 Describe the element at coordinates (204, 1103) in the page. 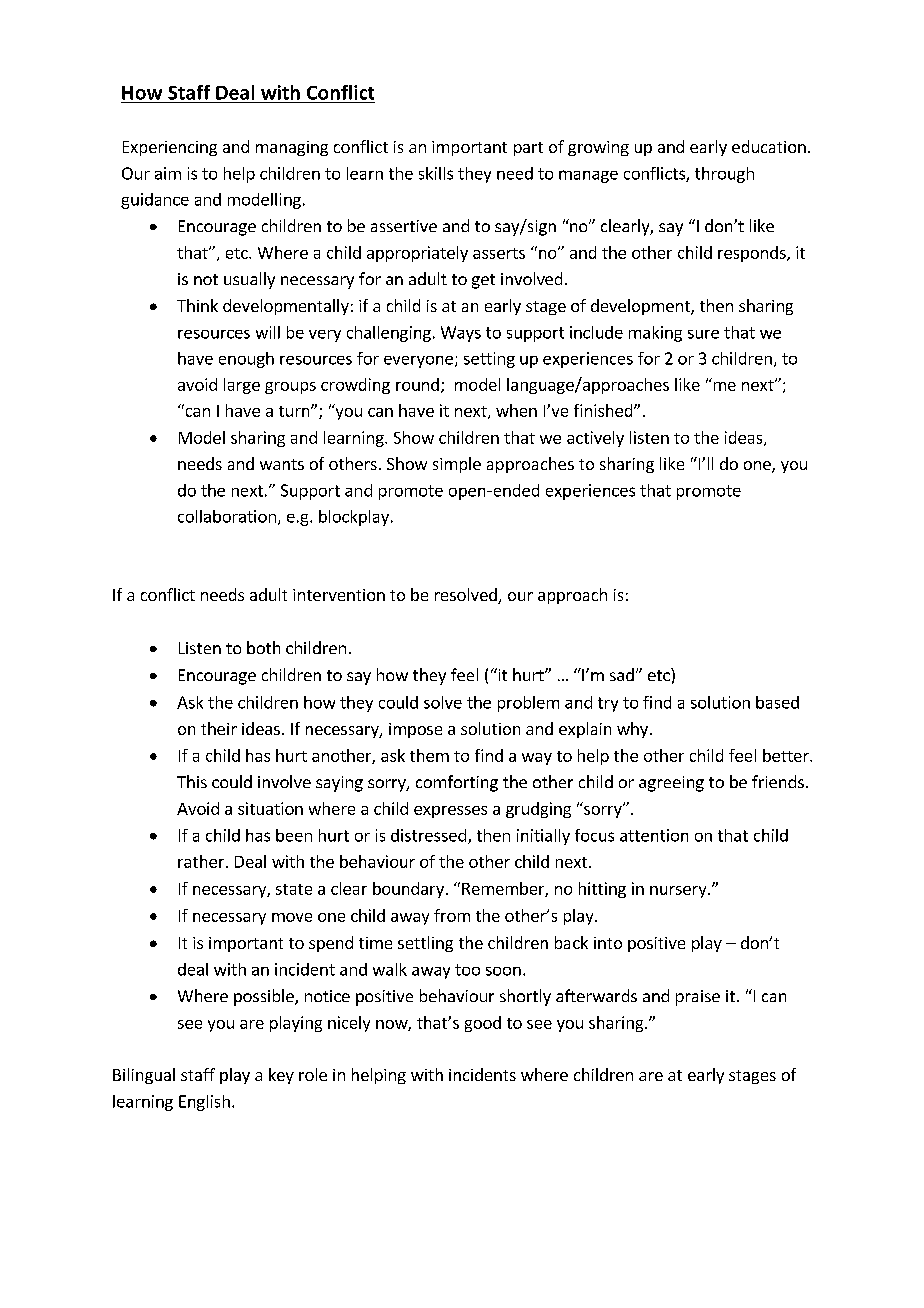

I see `English` at that location.
